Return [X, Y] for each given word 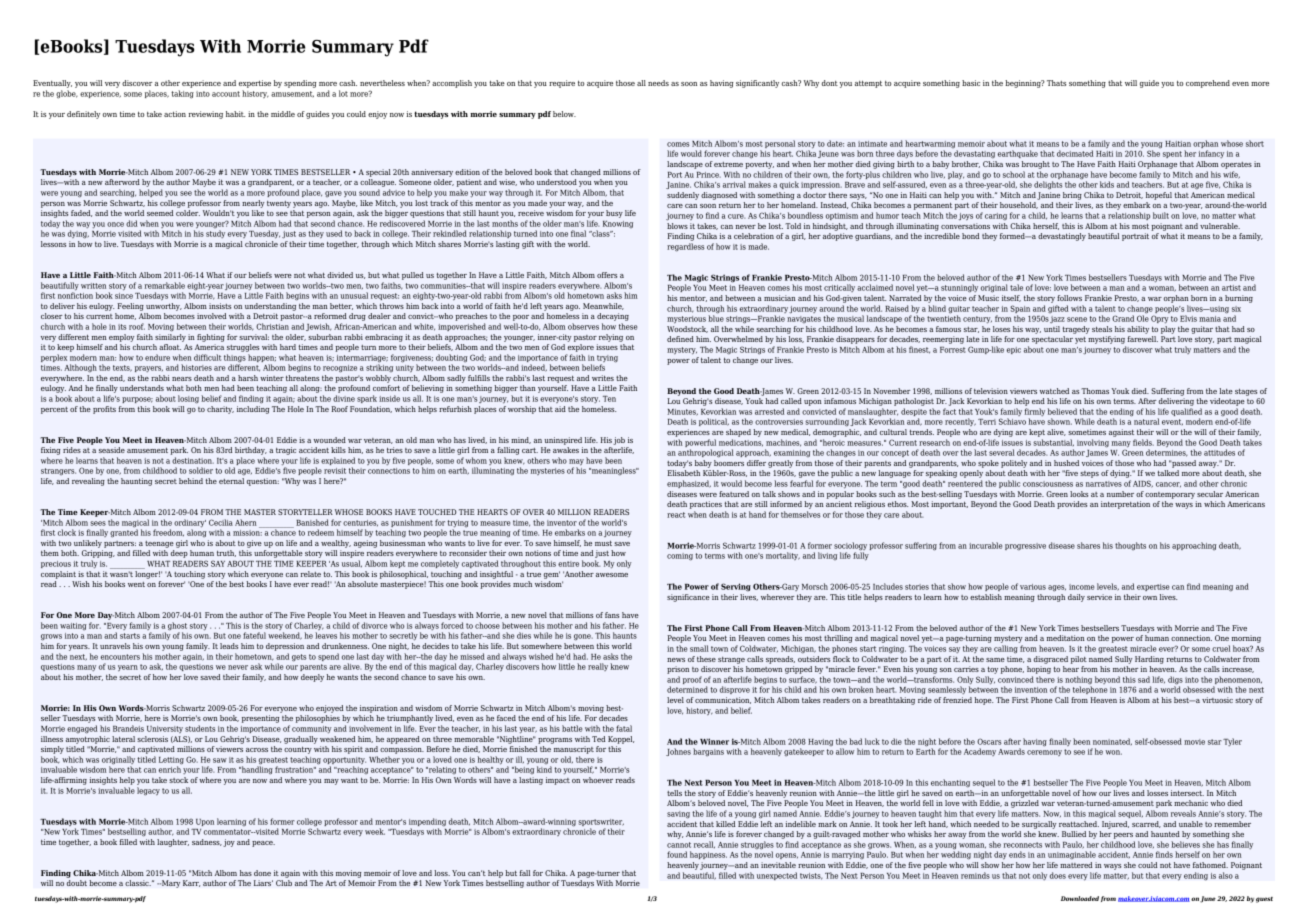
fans [612, 615]
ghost [177, 627]
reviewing [206, 115]
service [1099, 597]
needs [658, 83]
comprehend [1208, 84]
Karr [191, 883]
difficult [207, 357]
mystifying [1106, 340]
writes [603, 378]
